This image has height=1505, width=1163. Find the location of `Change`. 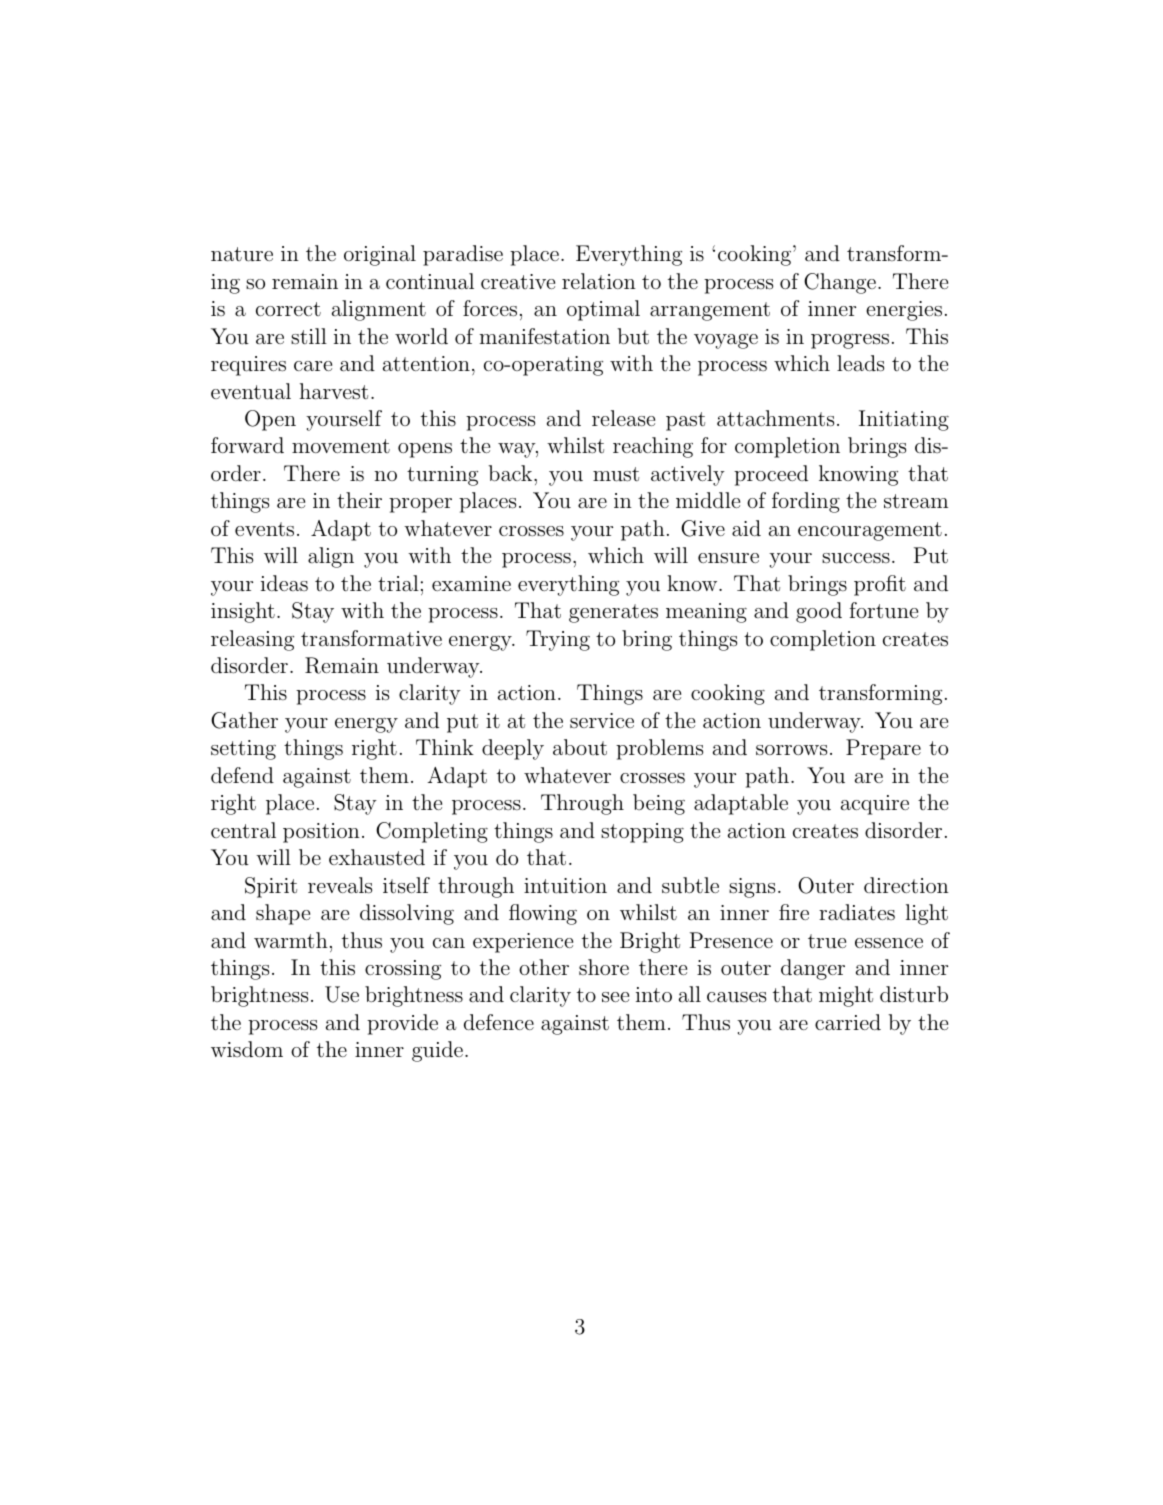

Change is located at coordinates (840, 283).
